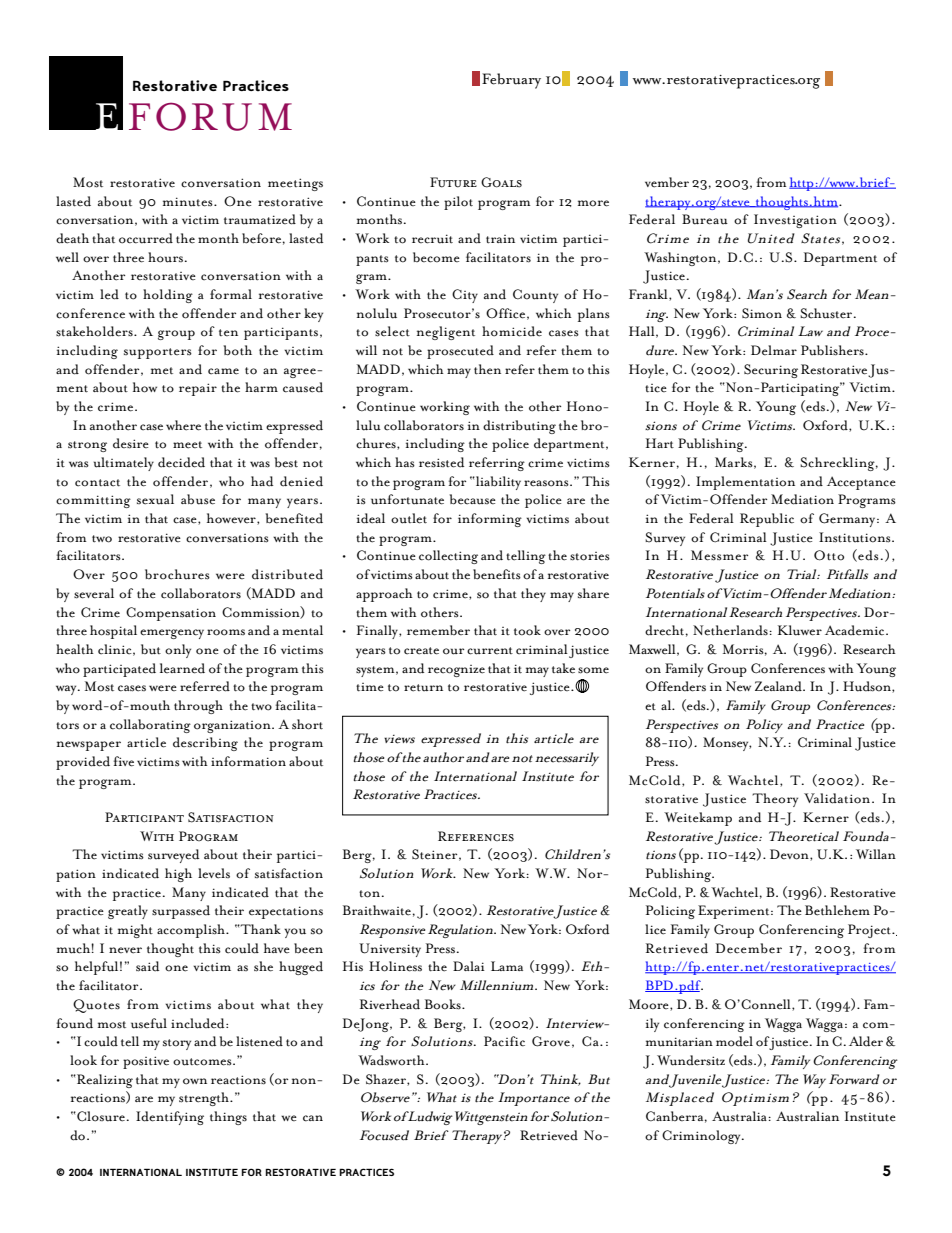 The height and width of the document is (1233, 952). I want to click on Republic, so click(767, 520).
